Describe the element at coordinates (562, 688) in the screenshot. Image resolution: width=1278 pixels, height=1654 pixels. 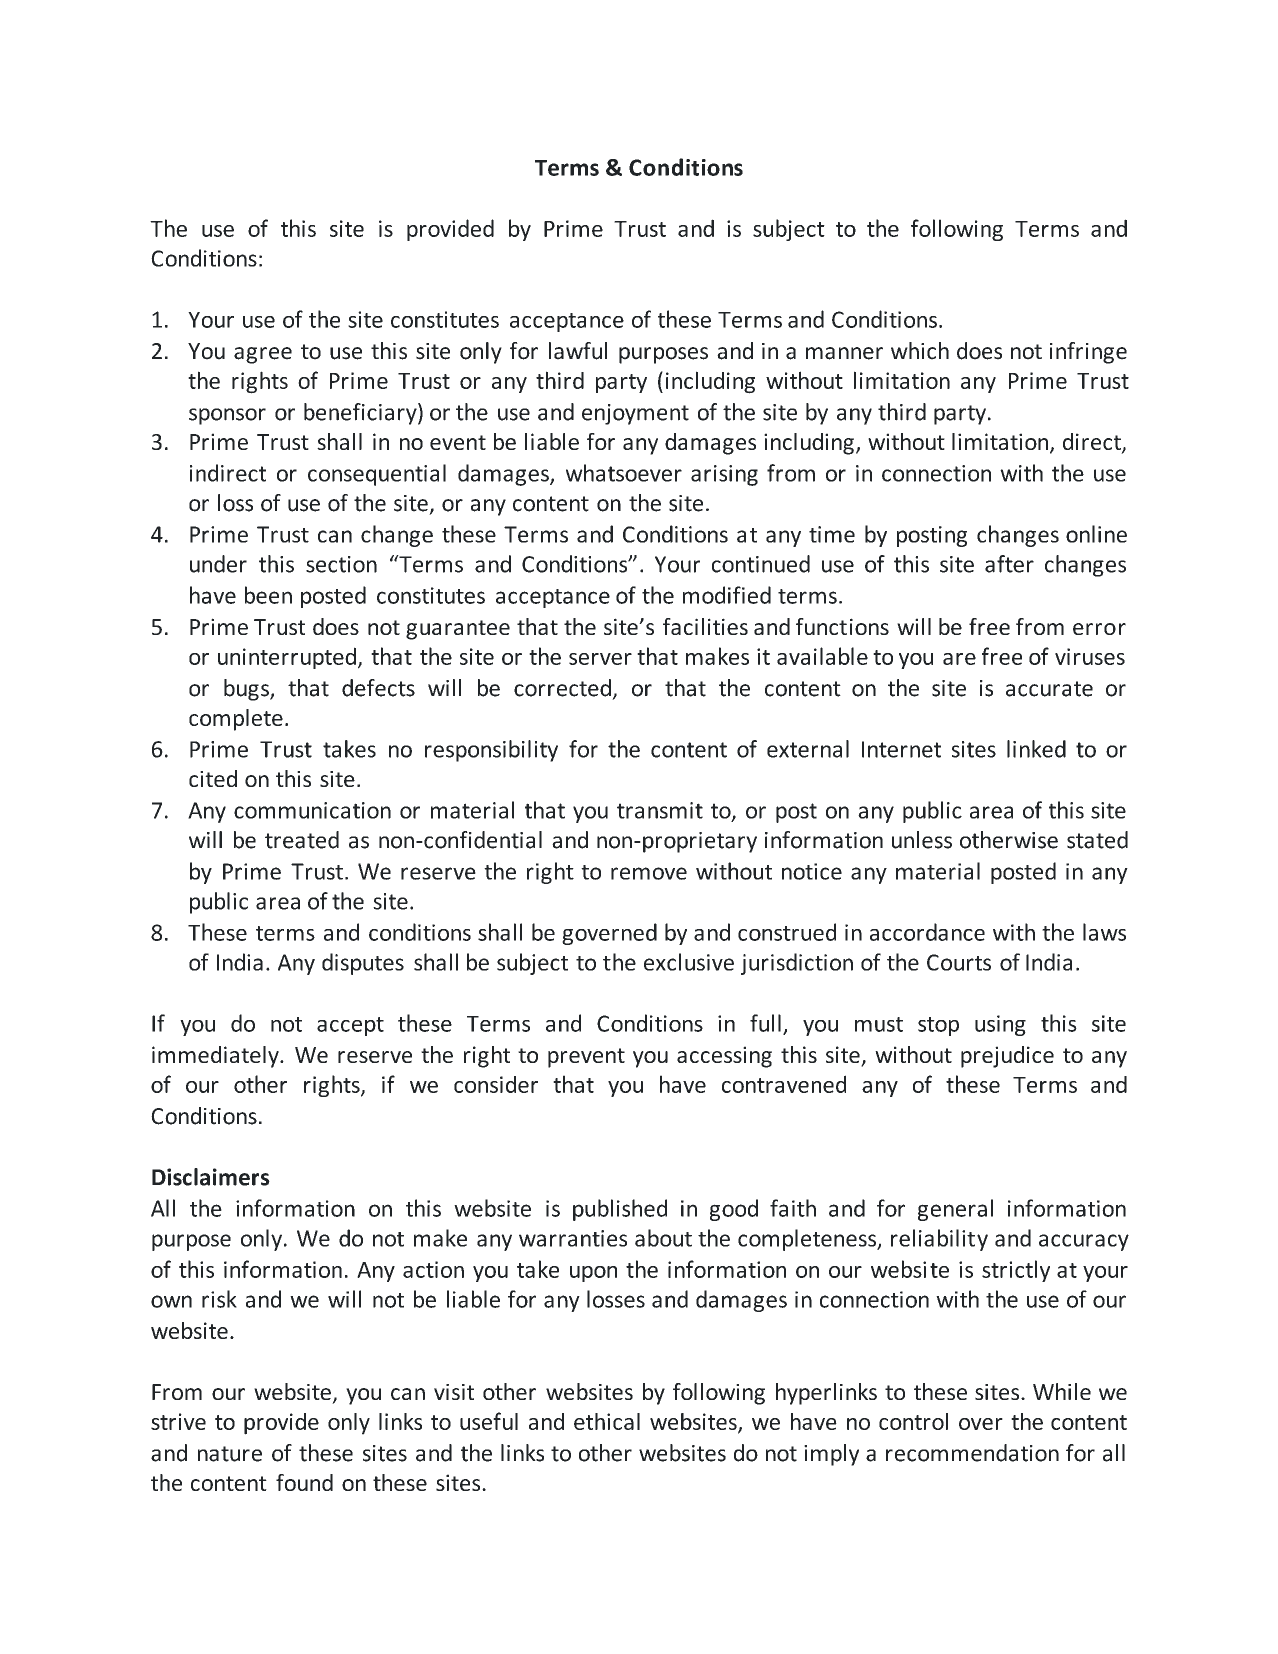
I see `corrected` at that location.
